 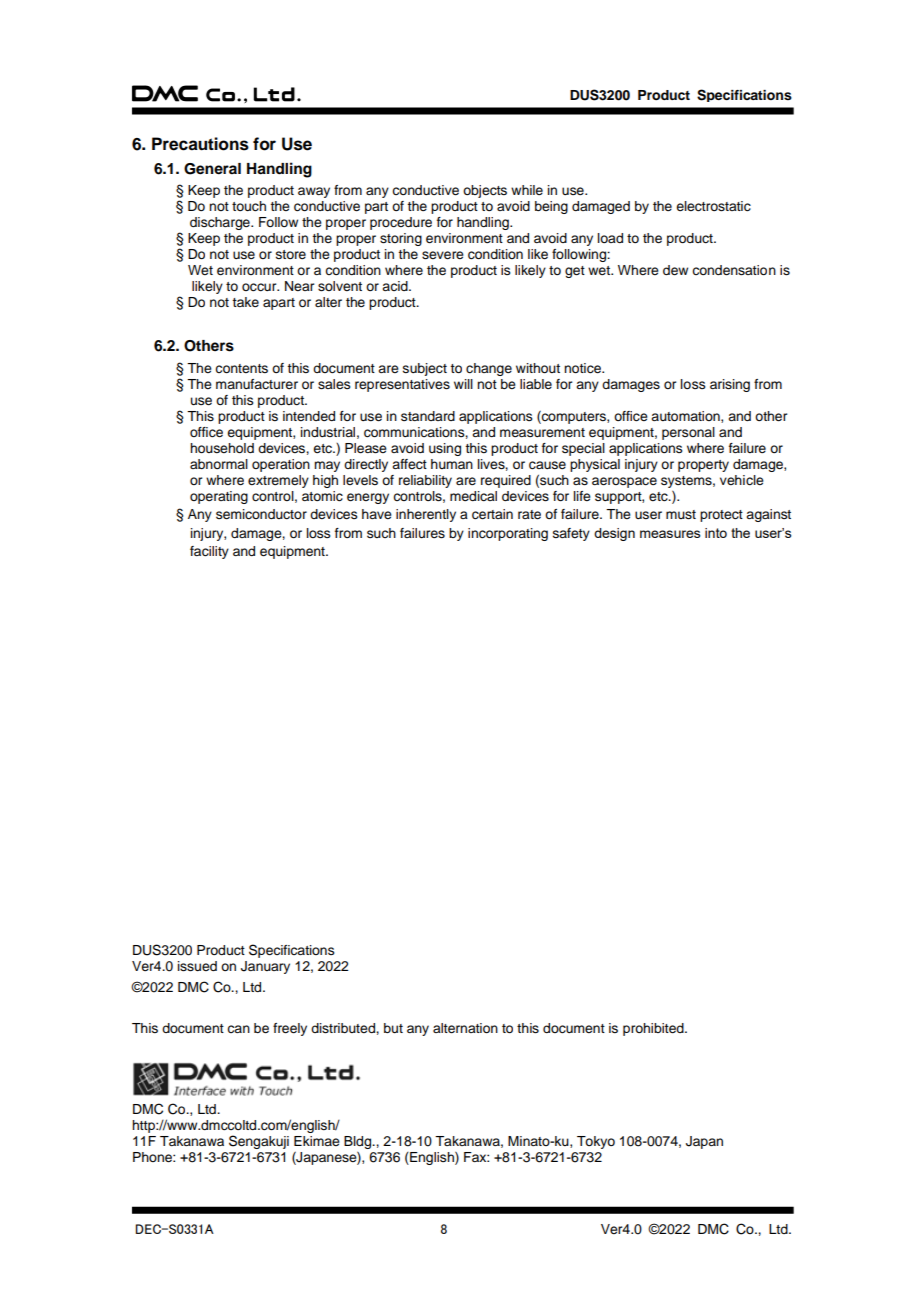 I want to click on touch, so click(x=249, y=206).
